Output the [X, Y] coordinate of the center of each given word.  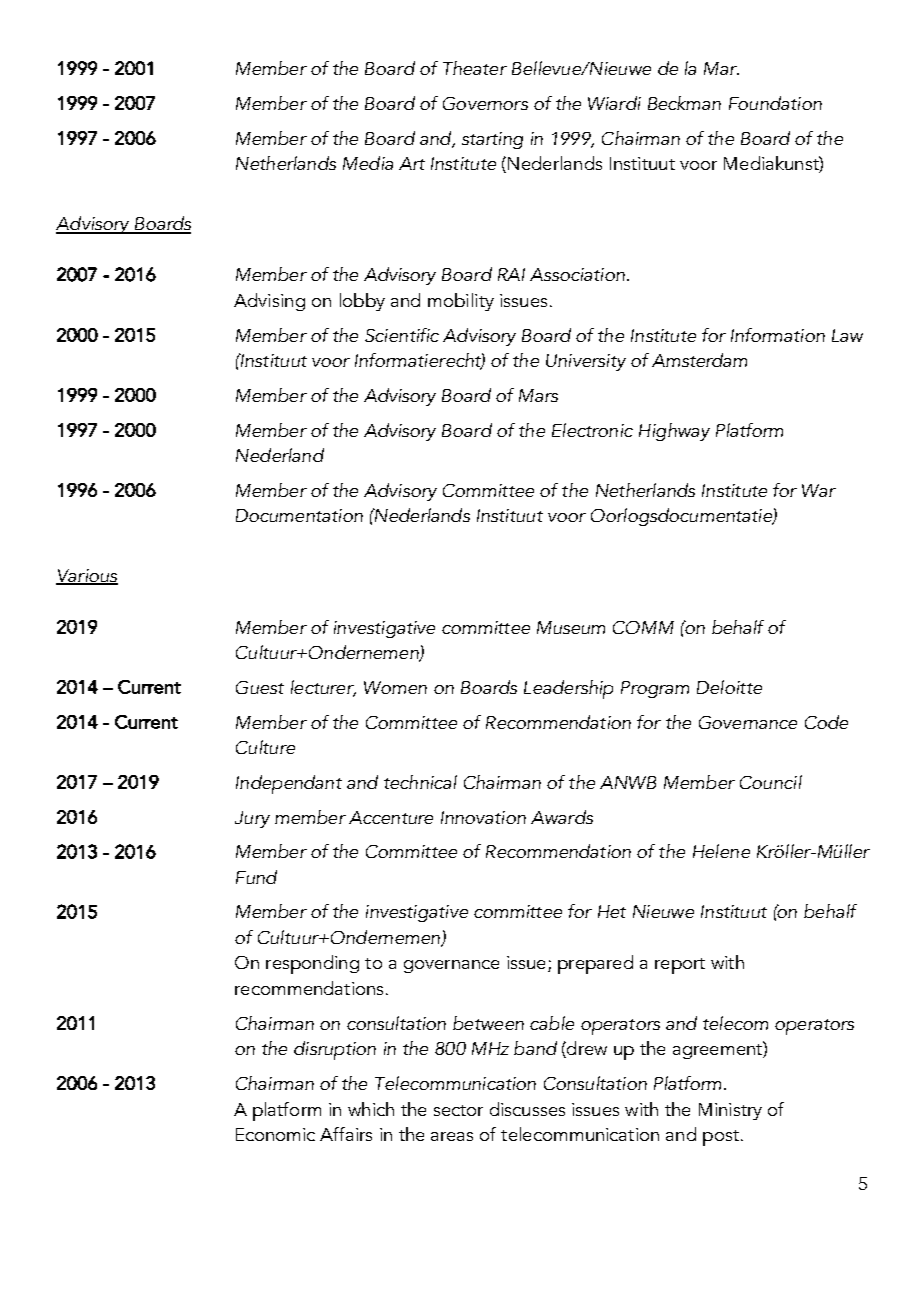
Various [87, 577]
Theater [475, 68]
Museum [571, 627]
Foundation [775, 103]
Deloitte [729, 687]
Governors [485, 103]
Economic [275, 1134]
